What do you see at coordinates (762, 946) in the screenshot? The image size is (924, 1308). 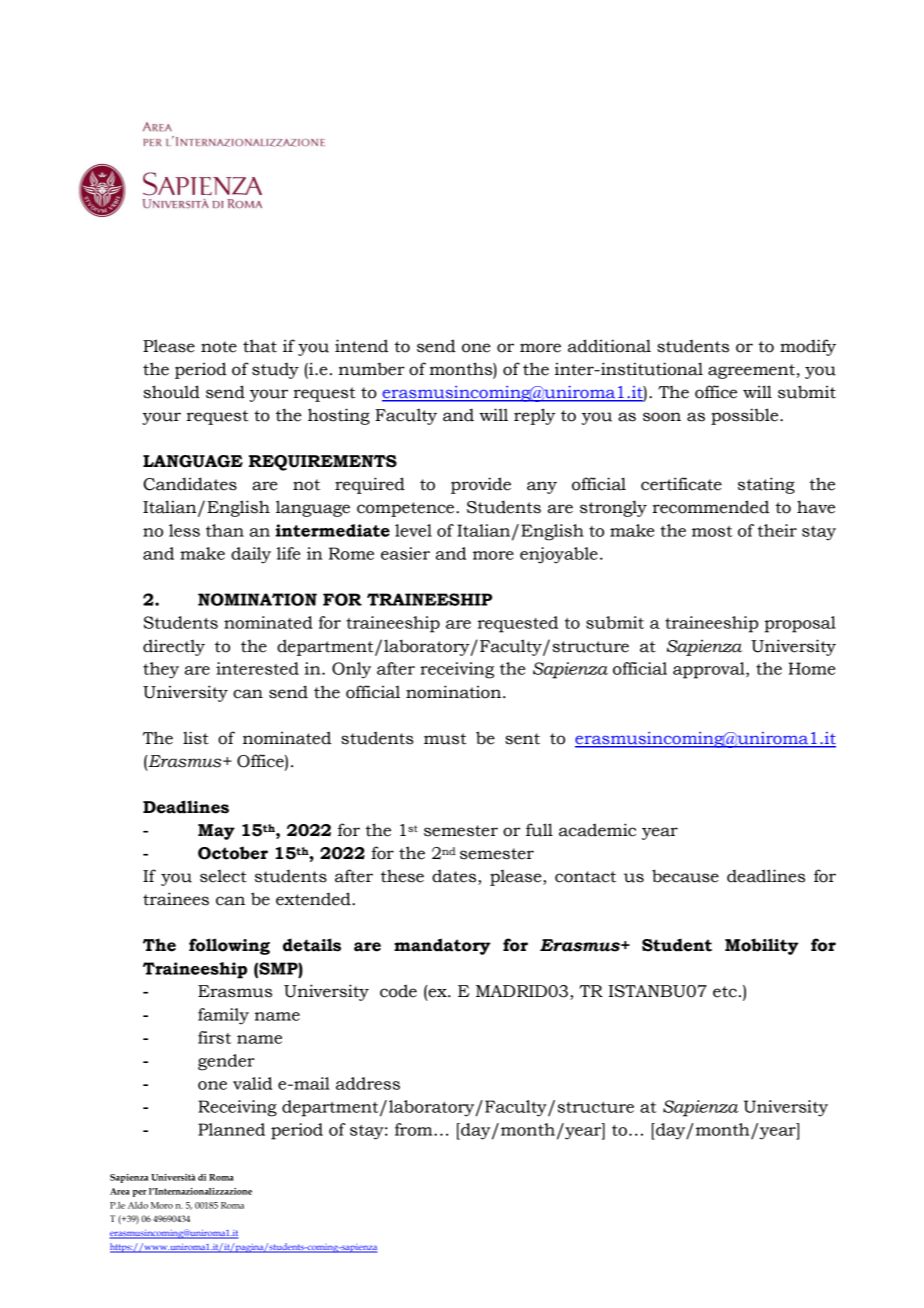 I see `Mobility` at bounding box center [762, 946].
